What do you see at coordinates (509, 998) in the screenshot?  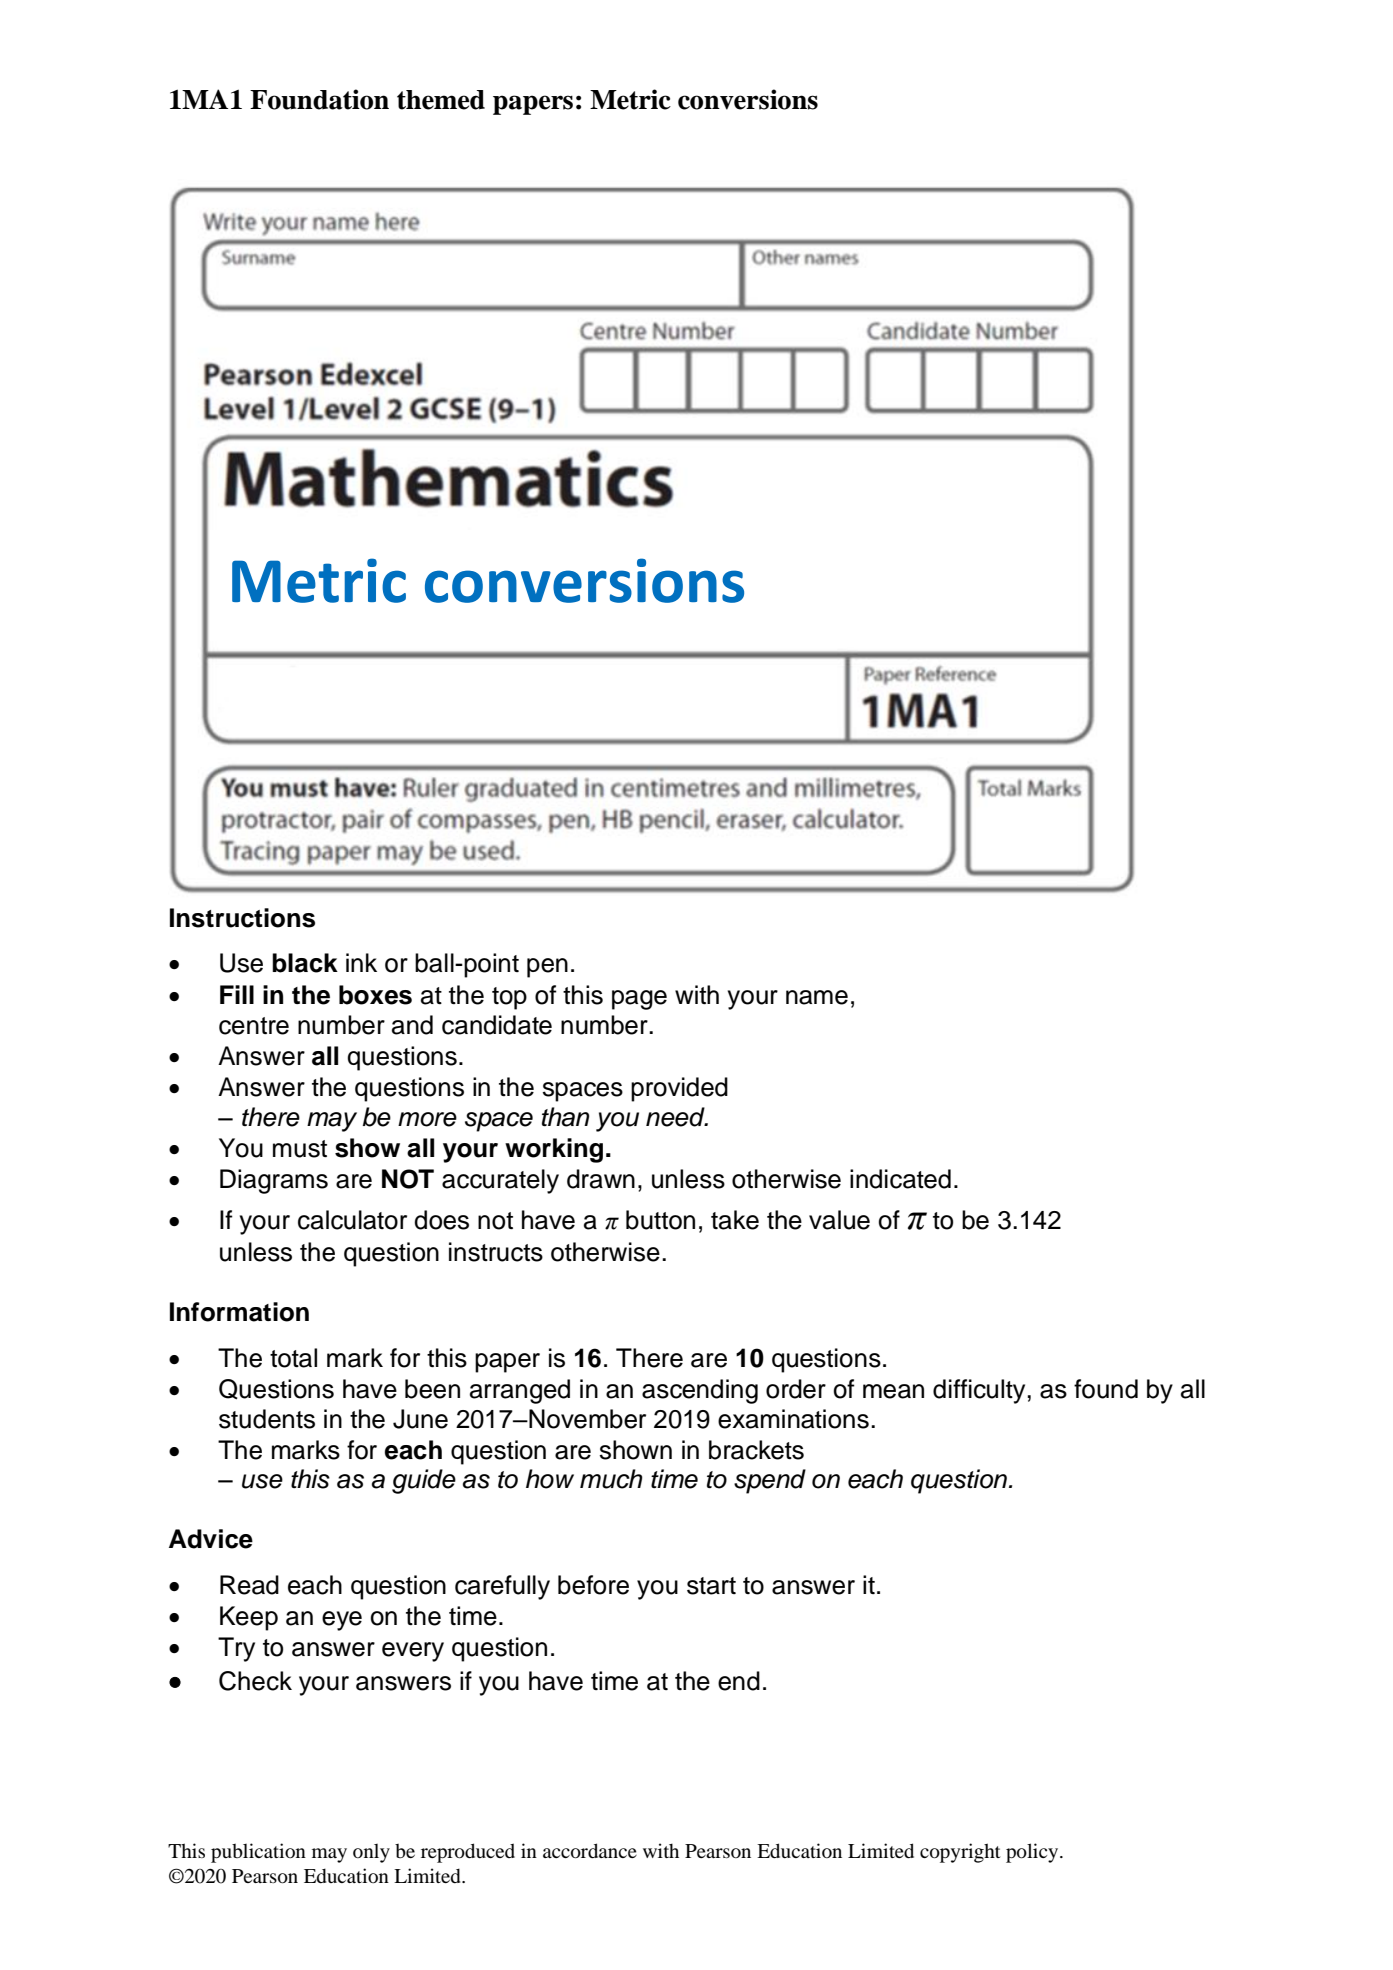 I see `top` at bounding box center [509, 998].
